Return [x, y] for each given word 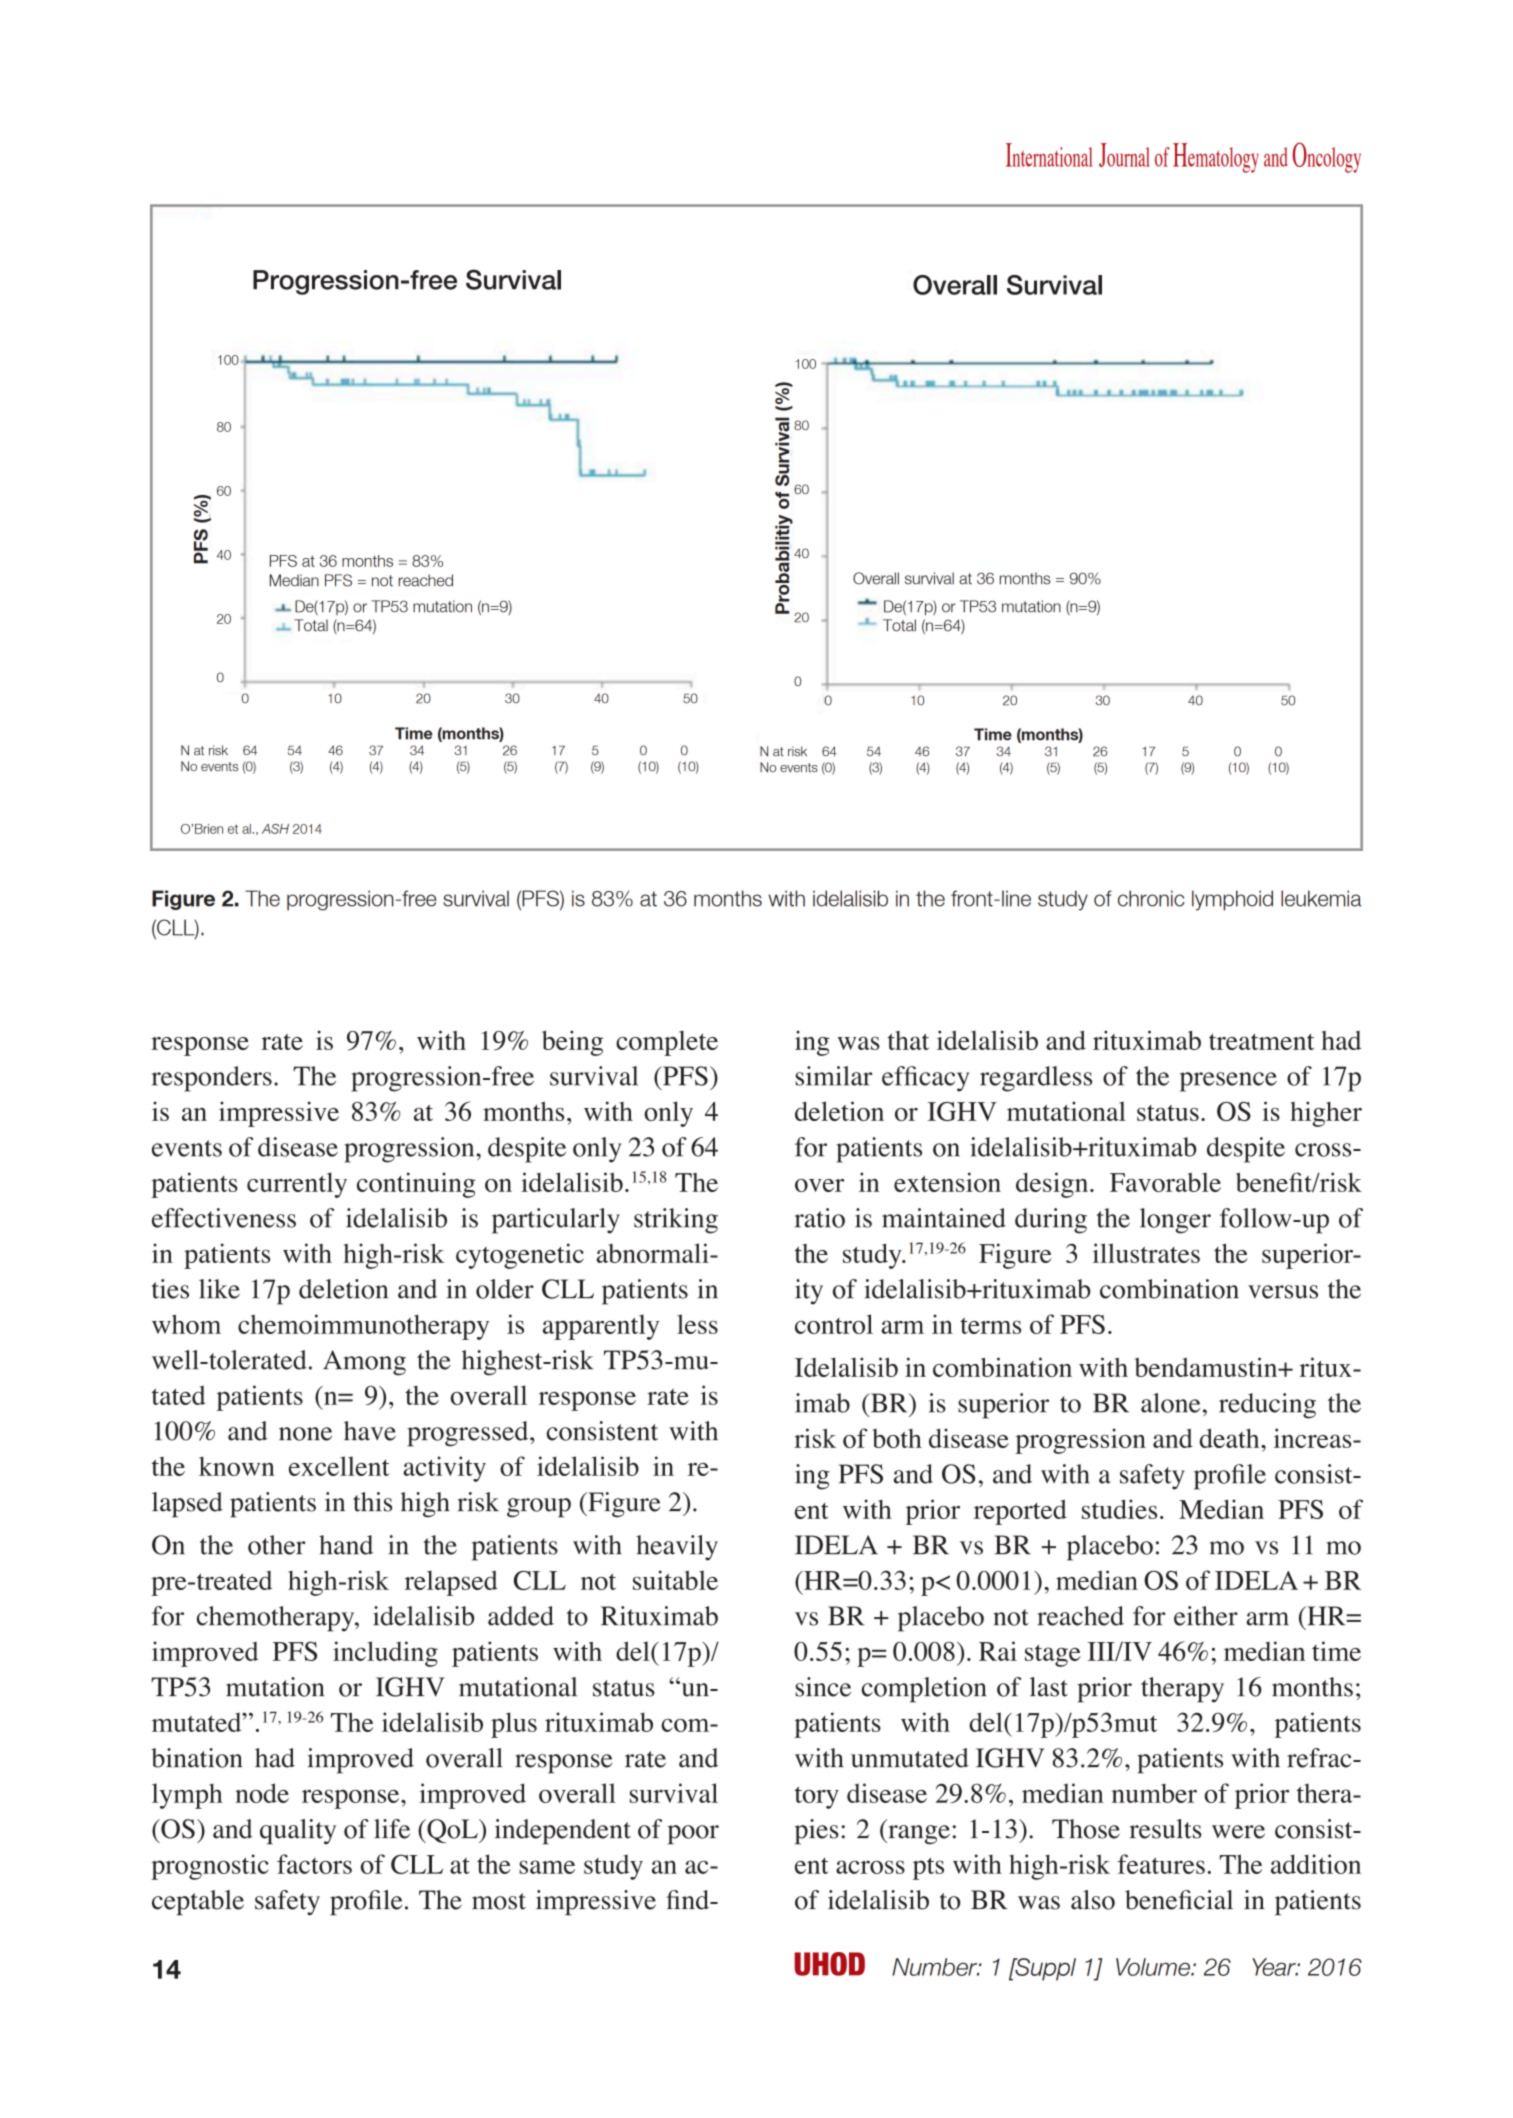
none [305, 1434]
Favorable [1165, 1182]
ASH [275, 829]
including [385, 1654]
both [897, 1438]
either [1206, 1616]
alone [1170, 1403]
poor [693, 1835]
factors [314, 1864]
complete [667, 1043]
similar [833, 1076]
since [823, 1687]
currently [297, 1185]
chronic [1151, 898]
